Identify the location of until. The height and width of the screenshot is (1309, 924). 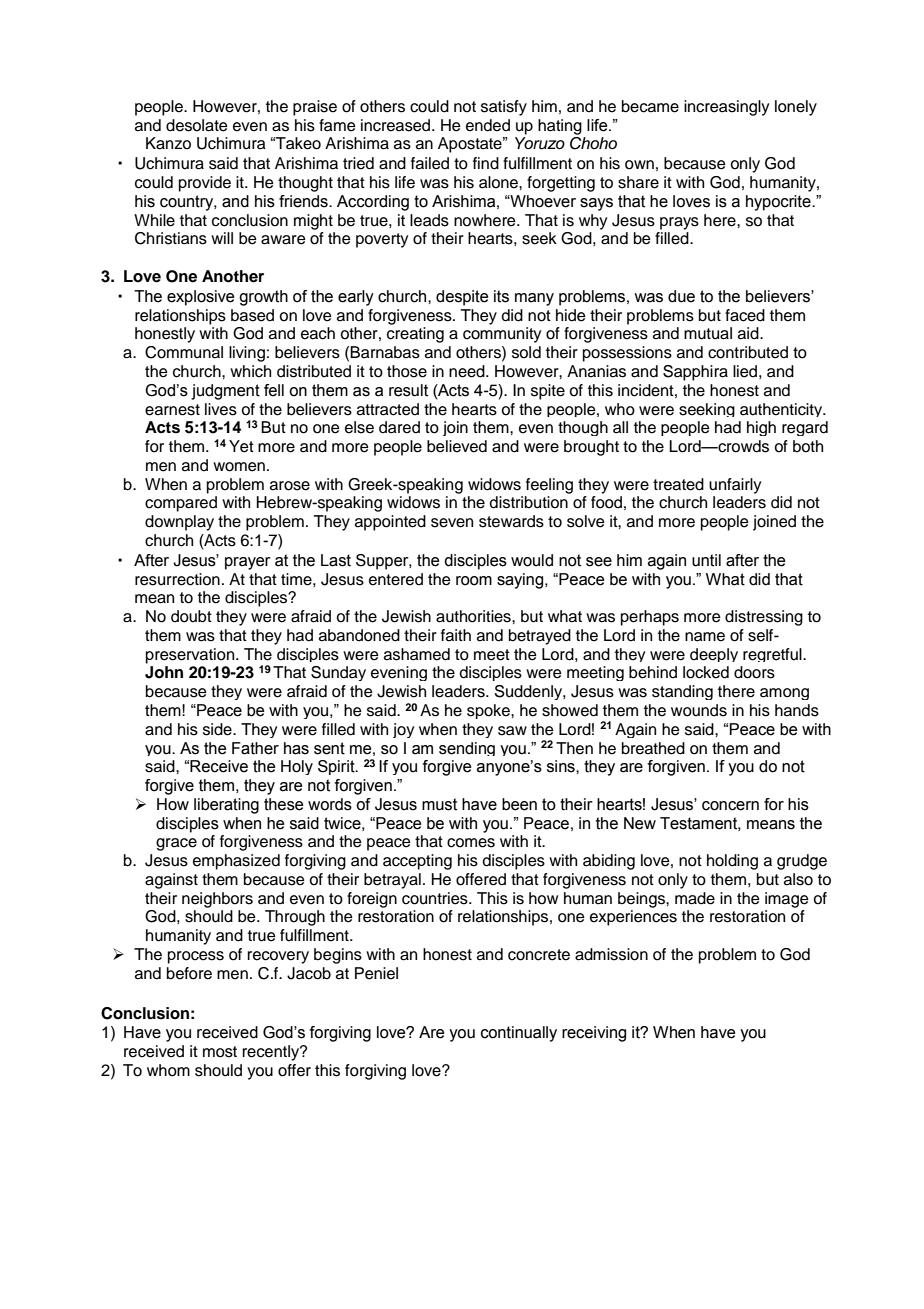
(706, 560).
